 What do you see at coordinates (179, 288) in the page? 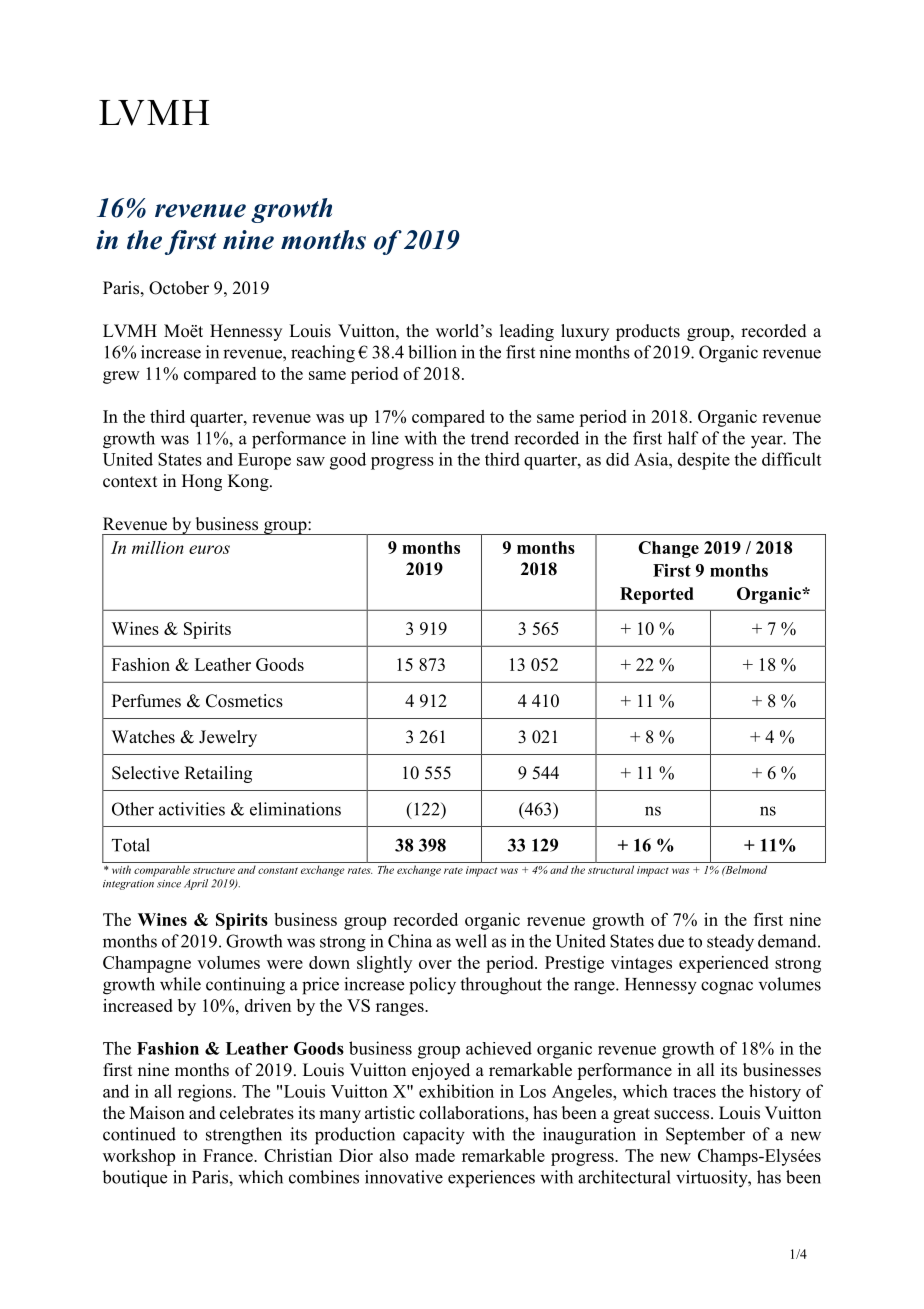
I see `October` at bounding box center [179, 288].
